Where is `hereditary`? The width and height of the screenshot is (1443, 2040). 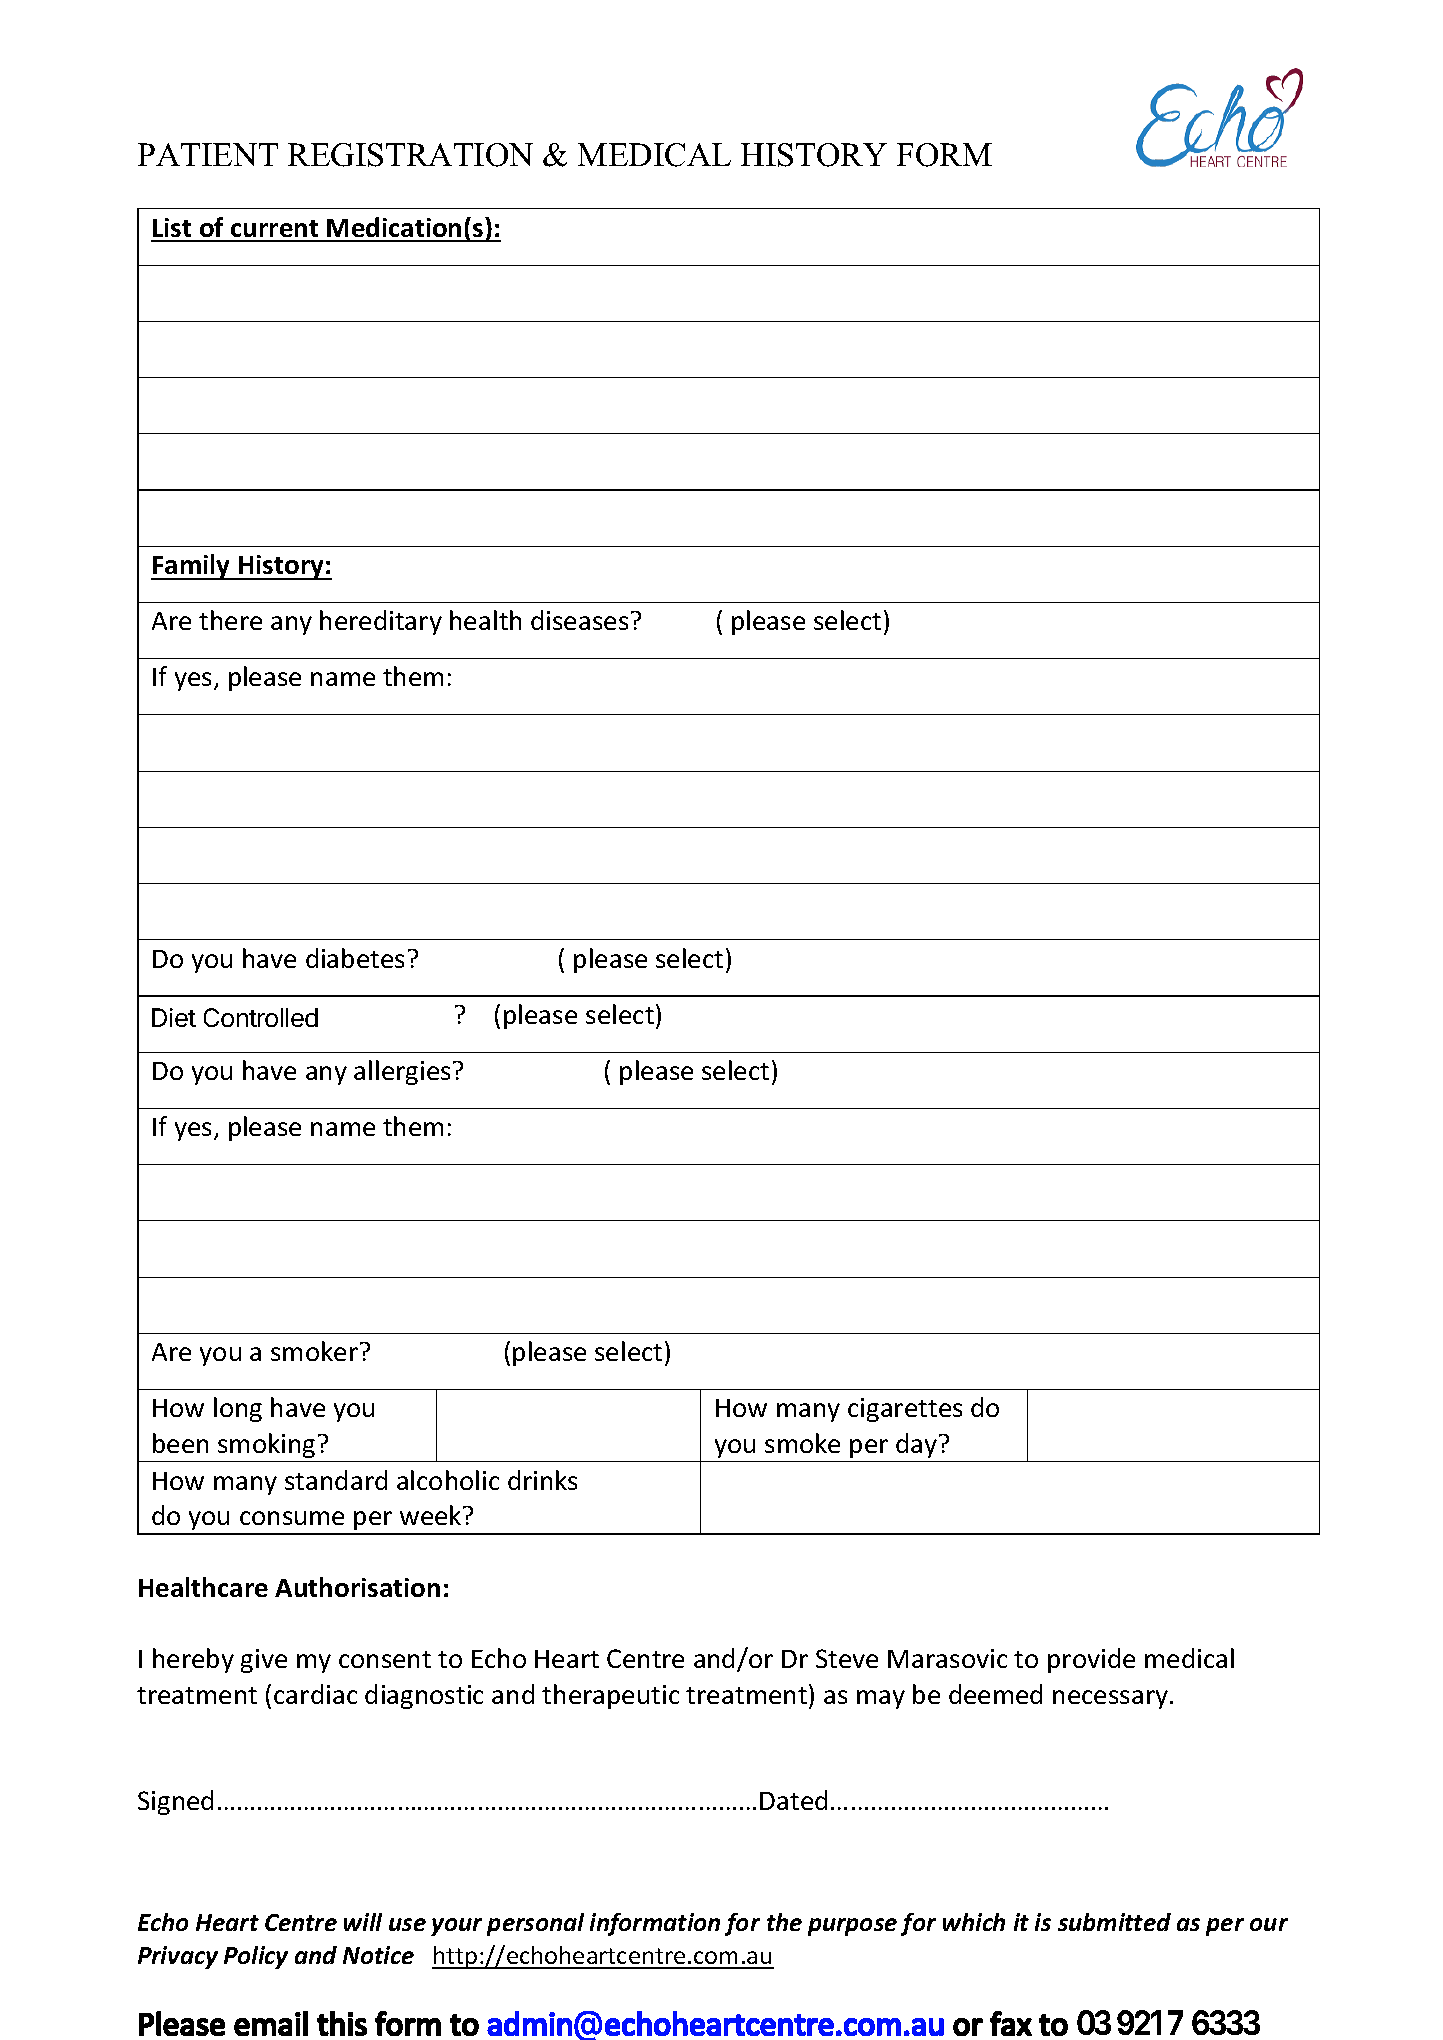 hereditary is located at coordinates (381, 622).
